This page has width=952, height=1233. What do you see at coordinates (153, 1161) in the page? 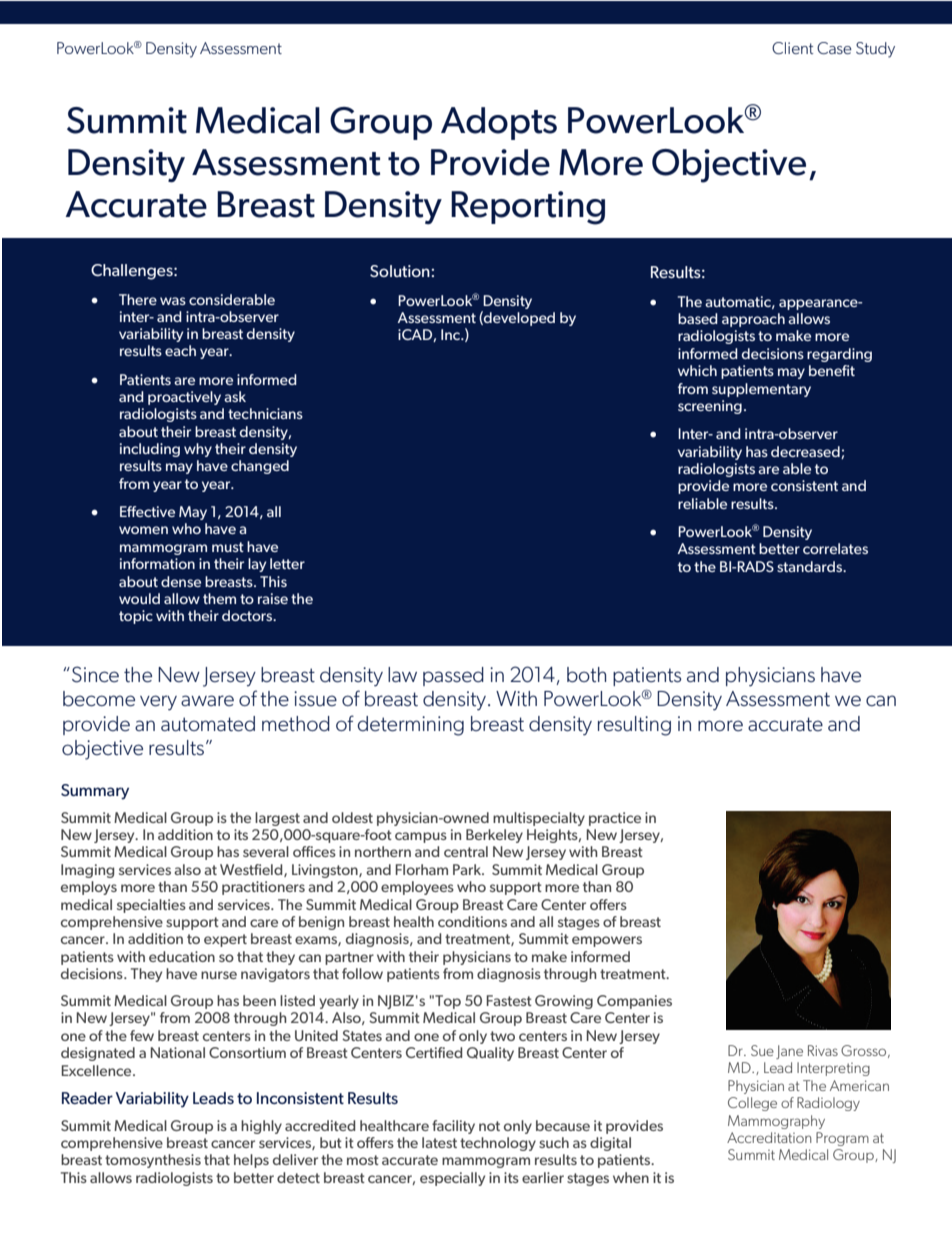
I see `tomosynthesis` at bounding box center [153, 1161].
